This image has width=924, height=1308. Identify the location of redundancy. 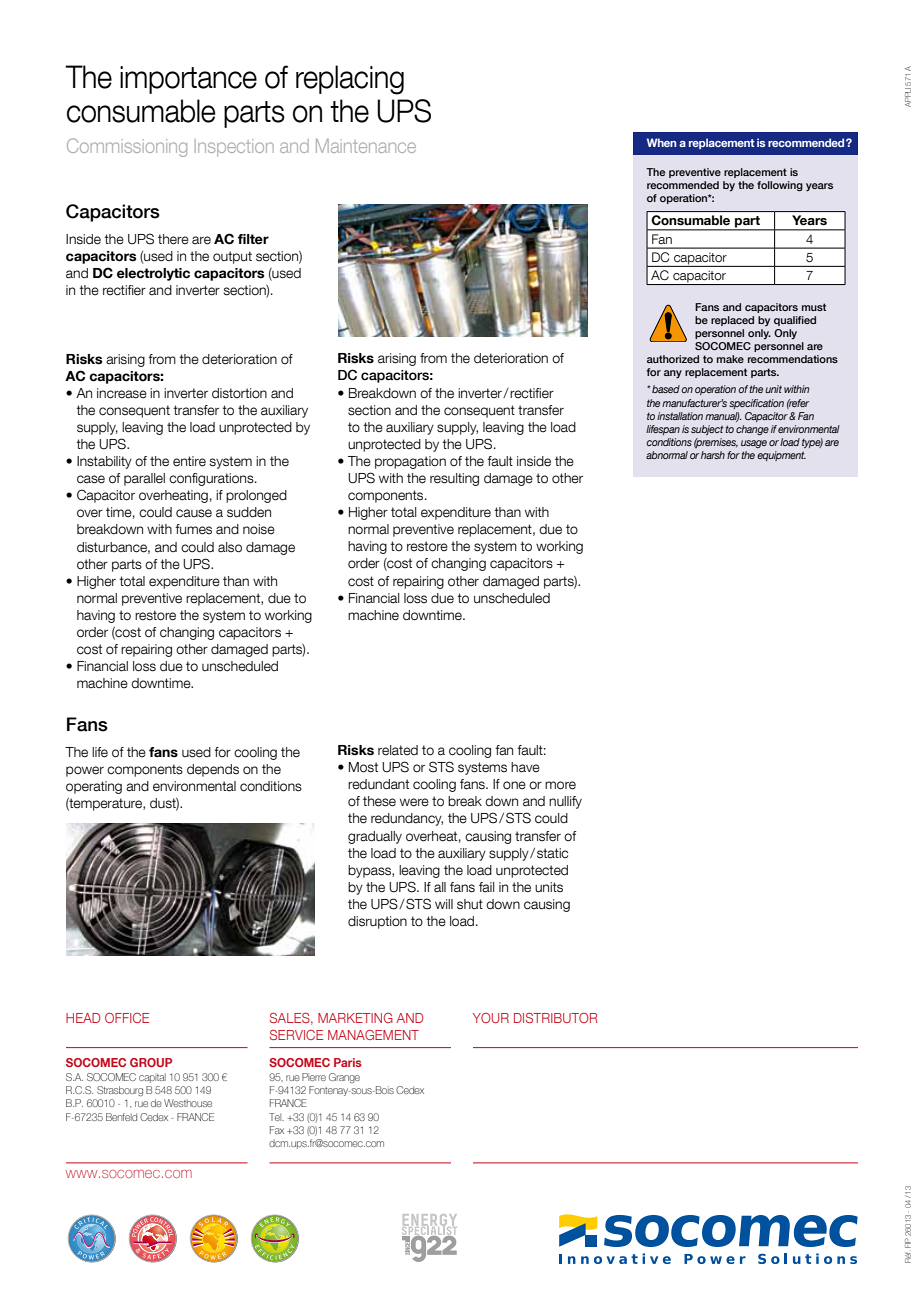
(407, 819).
